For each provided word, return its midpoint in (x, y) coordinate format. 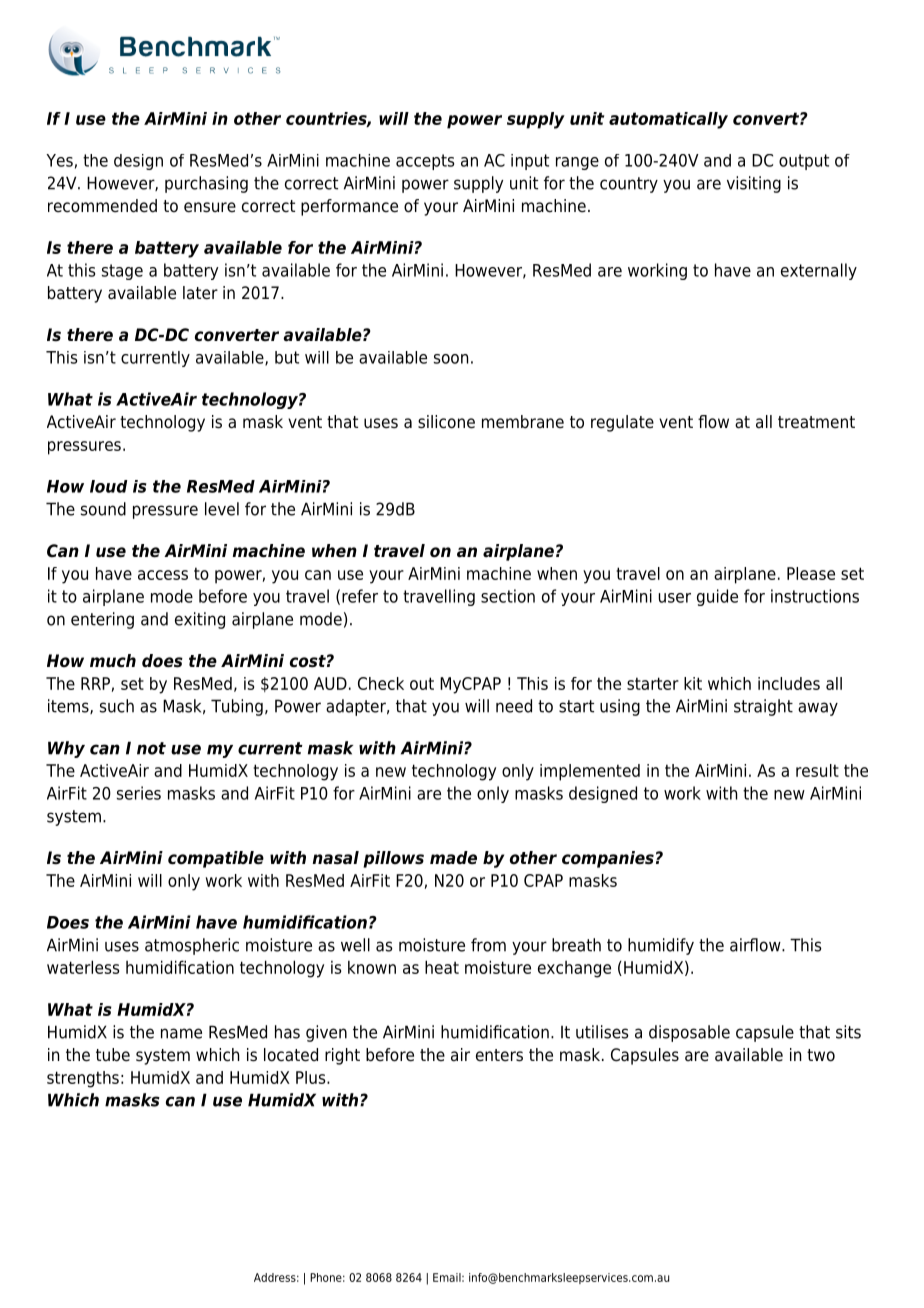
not (151, 748)
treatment (816, 422)
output (804, 162)
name (181, 1033)
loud (109, 486)
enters (499, 1055)
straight (763, 707)
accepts (425, 162)
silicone (446, 422)
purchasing (206, 184)
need (514, 706)
